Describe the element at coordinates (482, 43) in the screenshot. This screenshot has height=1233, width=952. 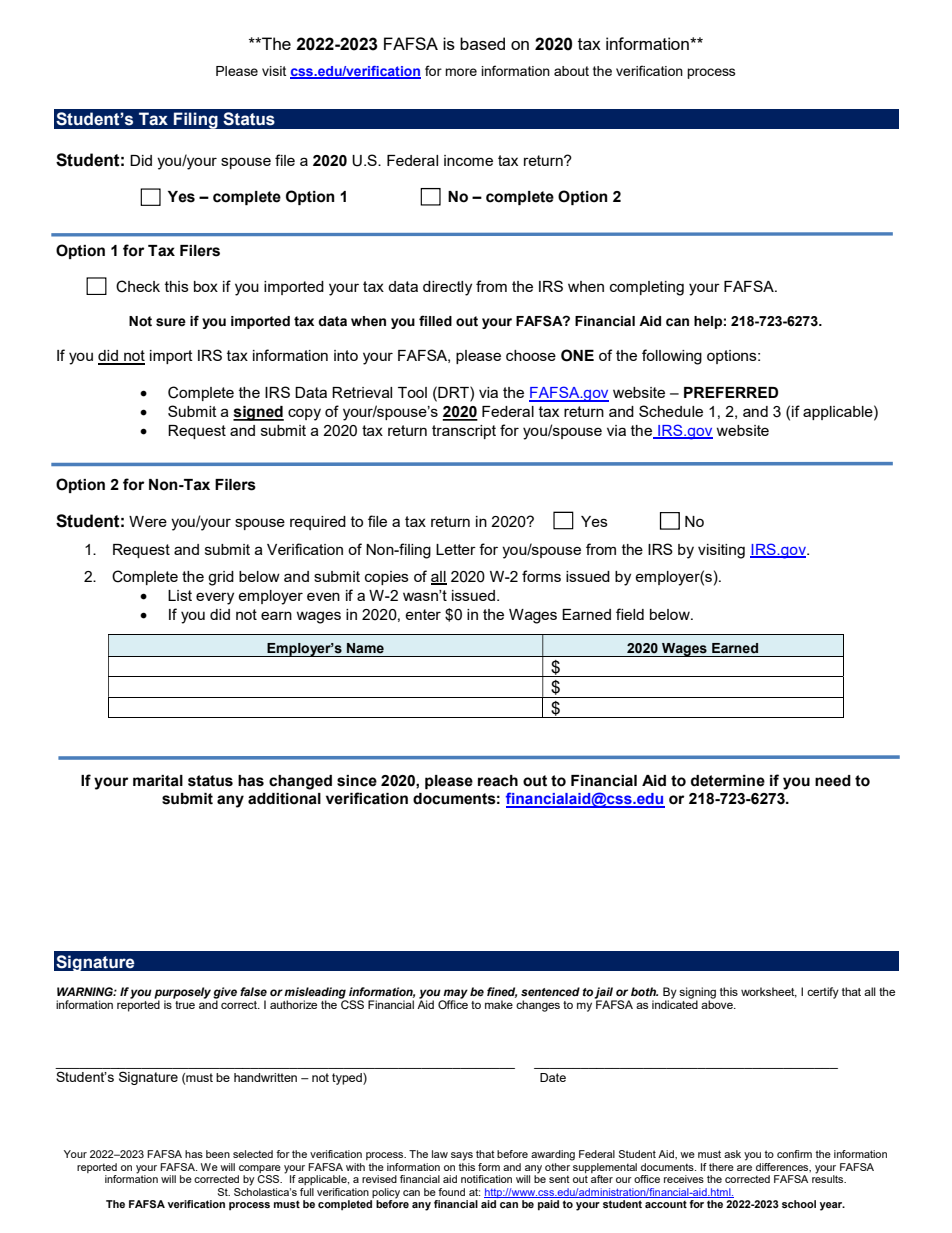
I see `based` at that location.
